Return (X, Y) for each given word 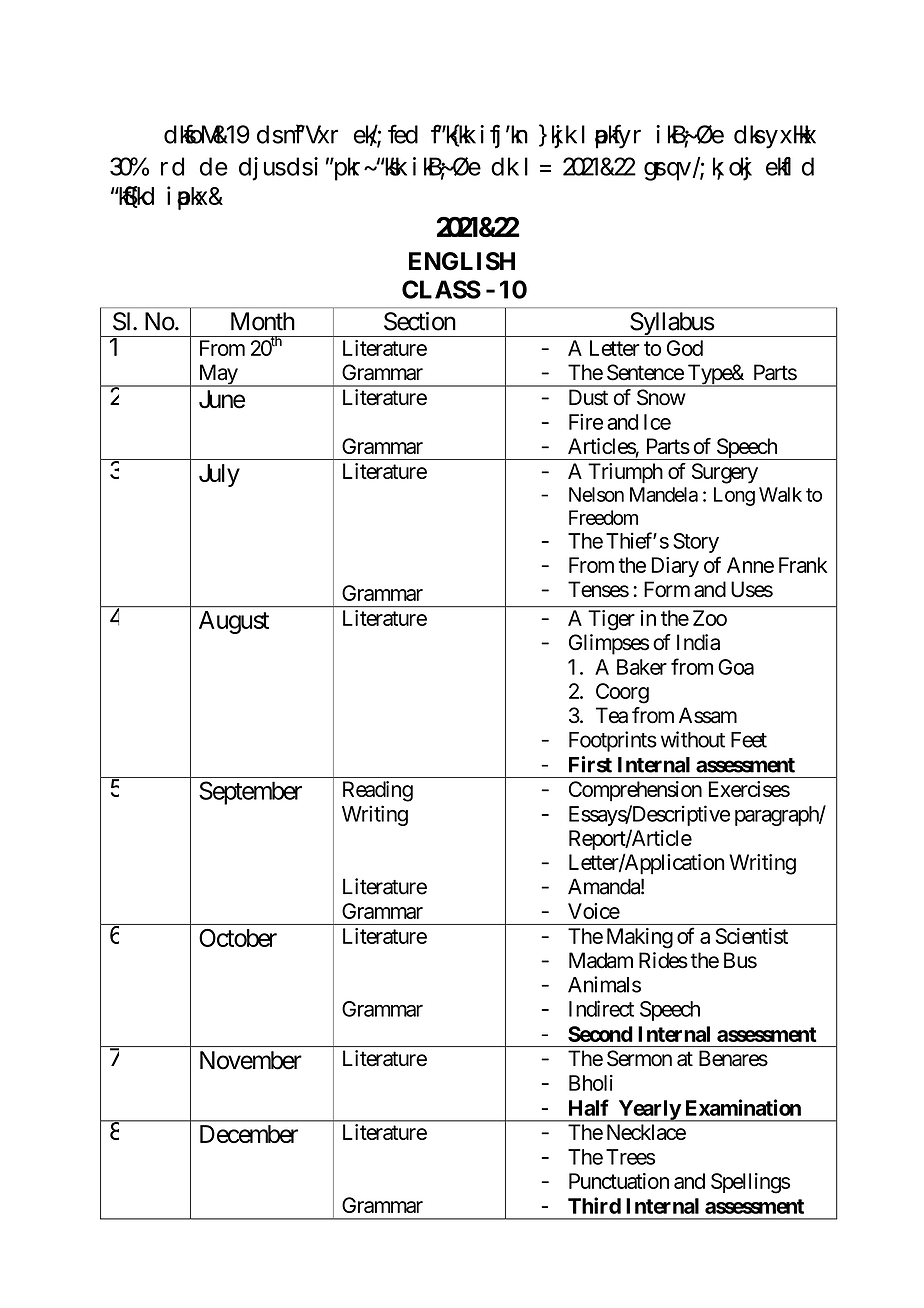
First (590, 764)
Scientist (751, 936)
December (249, 1134)
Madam (601, 960)
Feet (749, 740)
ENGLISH (462, 261)
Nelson (596, 494)
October (238, 938)
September (250, 793)
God (685, 348)
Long (734, 496)
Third (594, 1205)
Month (263, 321)
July (219, 475)
